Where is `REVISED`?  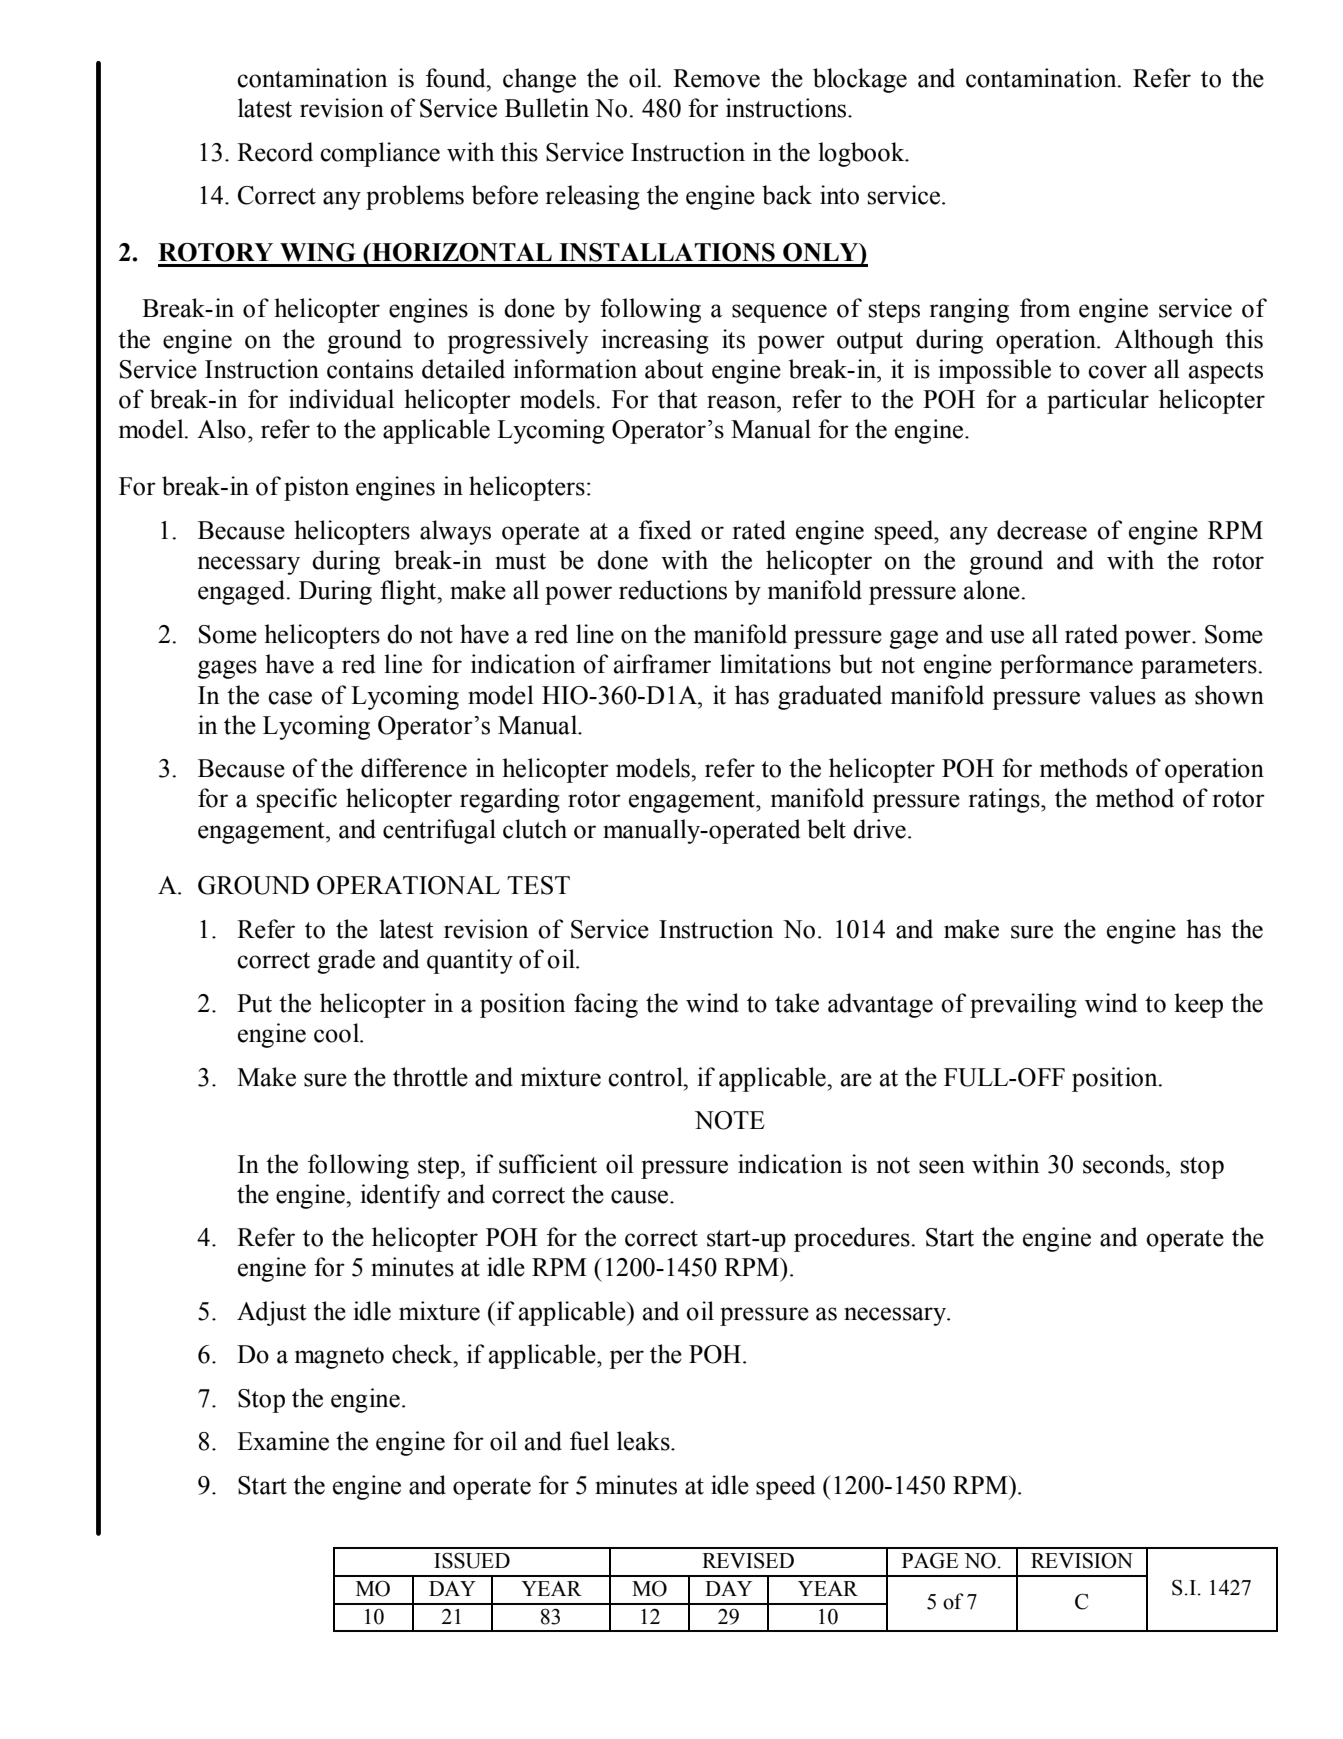 REVISED is located at coordinates (748, 1560).
